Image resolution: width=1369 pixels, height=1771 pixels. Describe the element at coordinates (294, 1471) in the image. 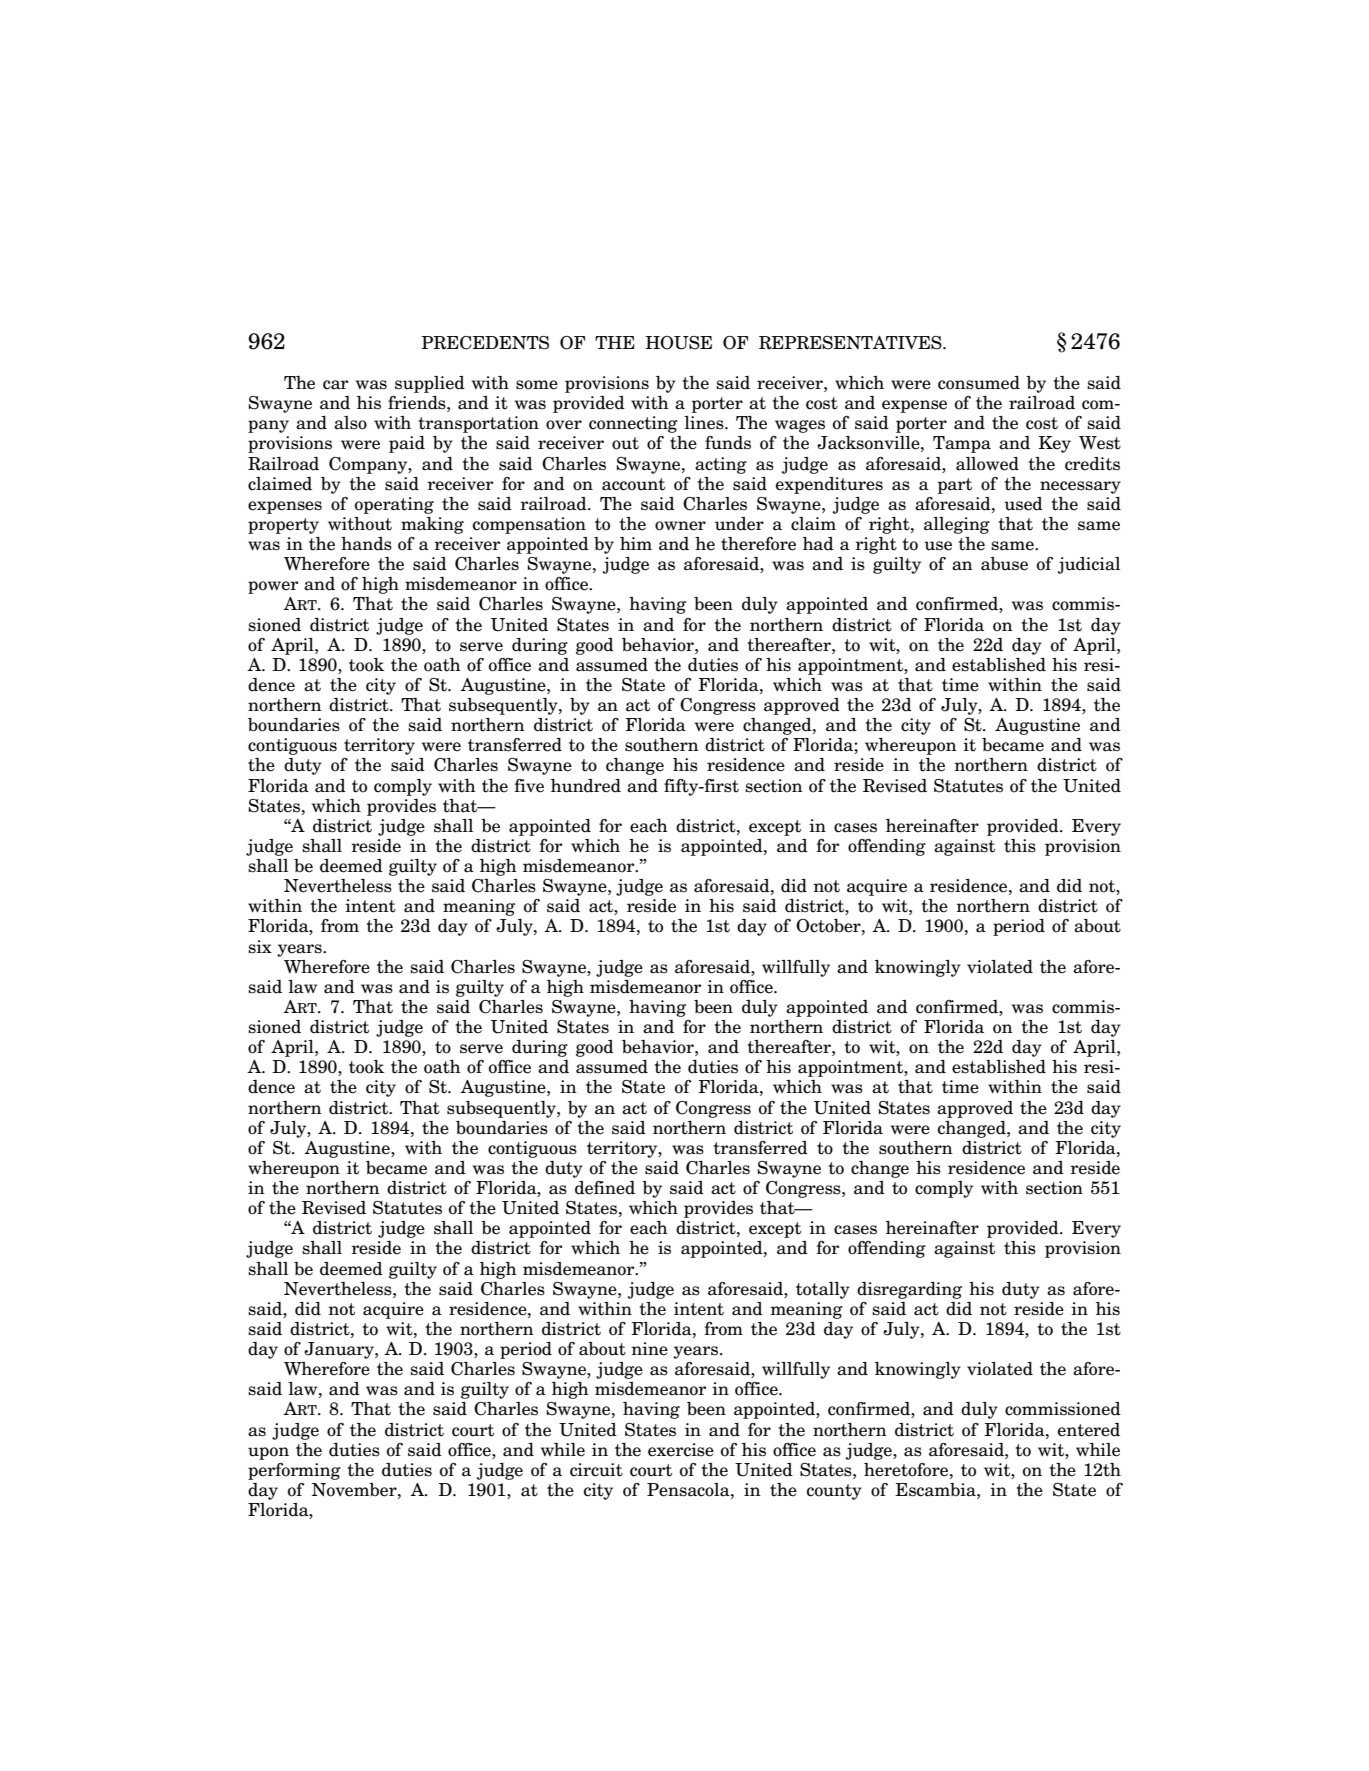

I see `performing` at that location.
